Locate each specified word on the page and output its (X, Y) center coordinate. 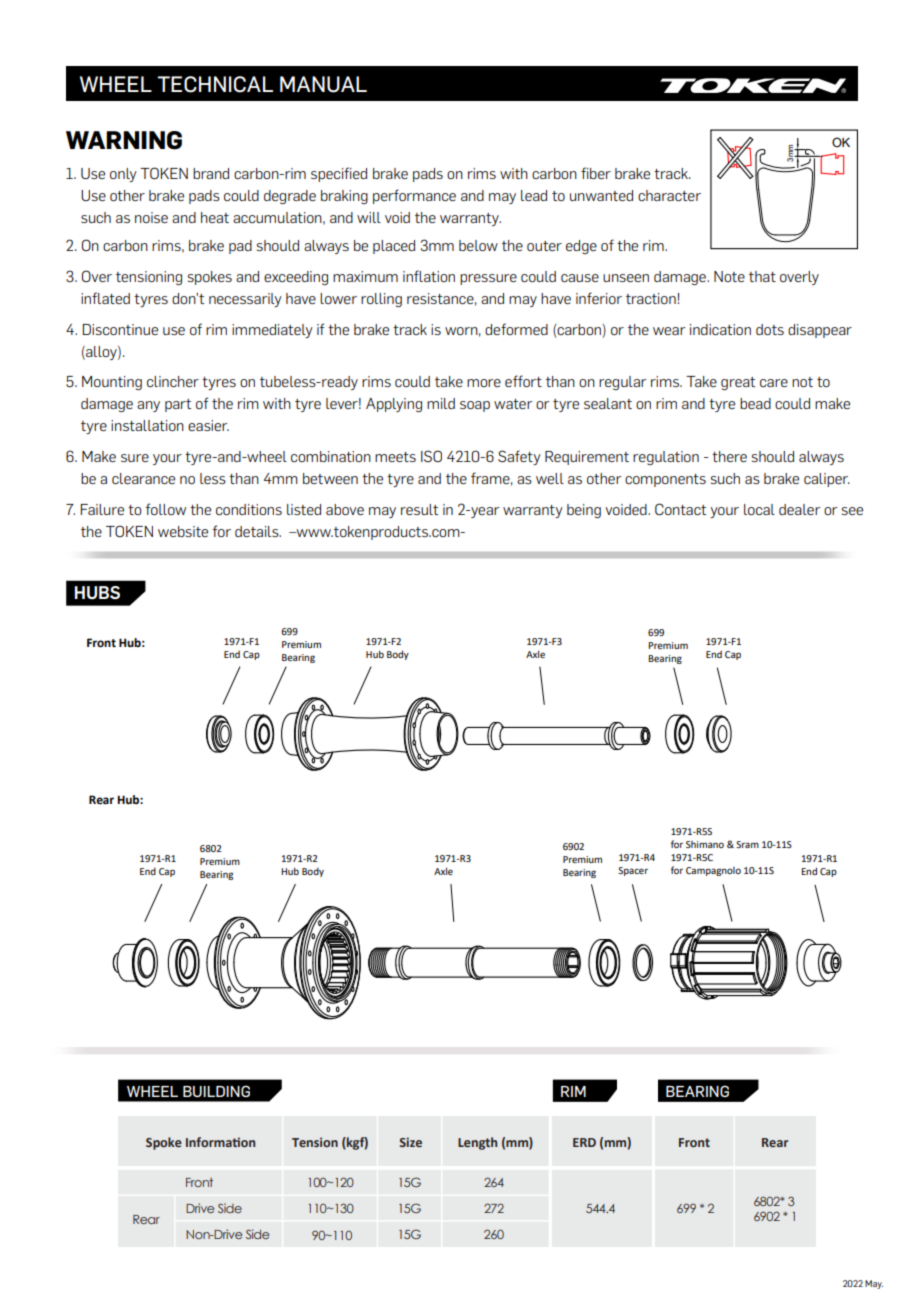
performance (414, 196)
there (729, 456)
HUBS (97, 593)
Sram (747, 844)
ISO (431, 456)
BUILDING (216, 1091)
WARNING (124, 140)
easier (208, 425)
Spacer (633, 871)
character (669, 195)
